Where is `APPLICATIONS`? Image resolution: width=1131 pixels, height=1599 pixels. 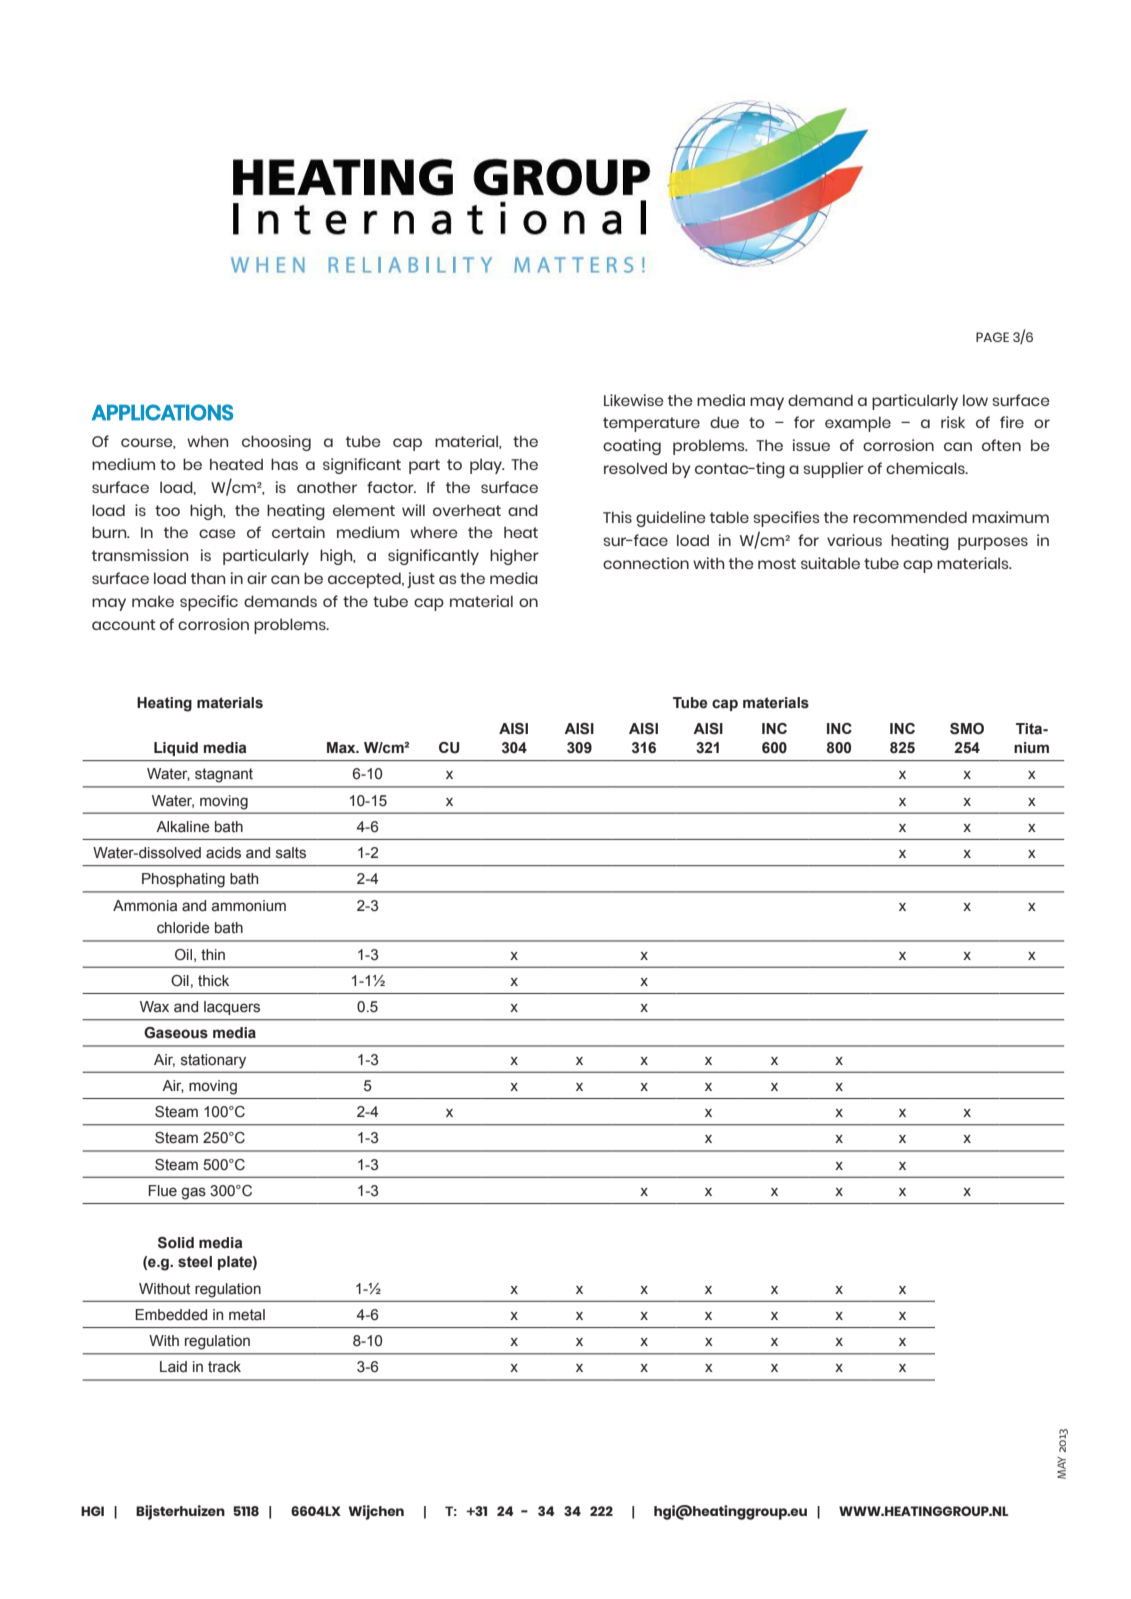 APPLICATIONS is located at coordinates (162, 412).
